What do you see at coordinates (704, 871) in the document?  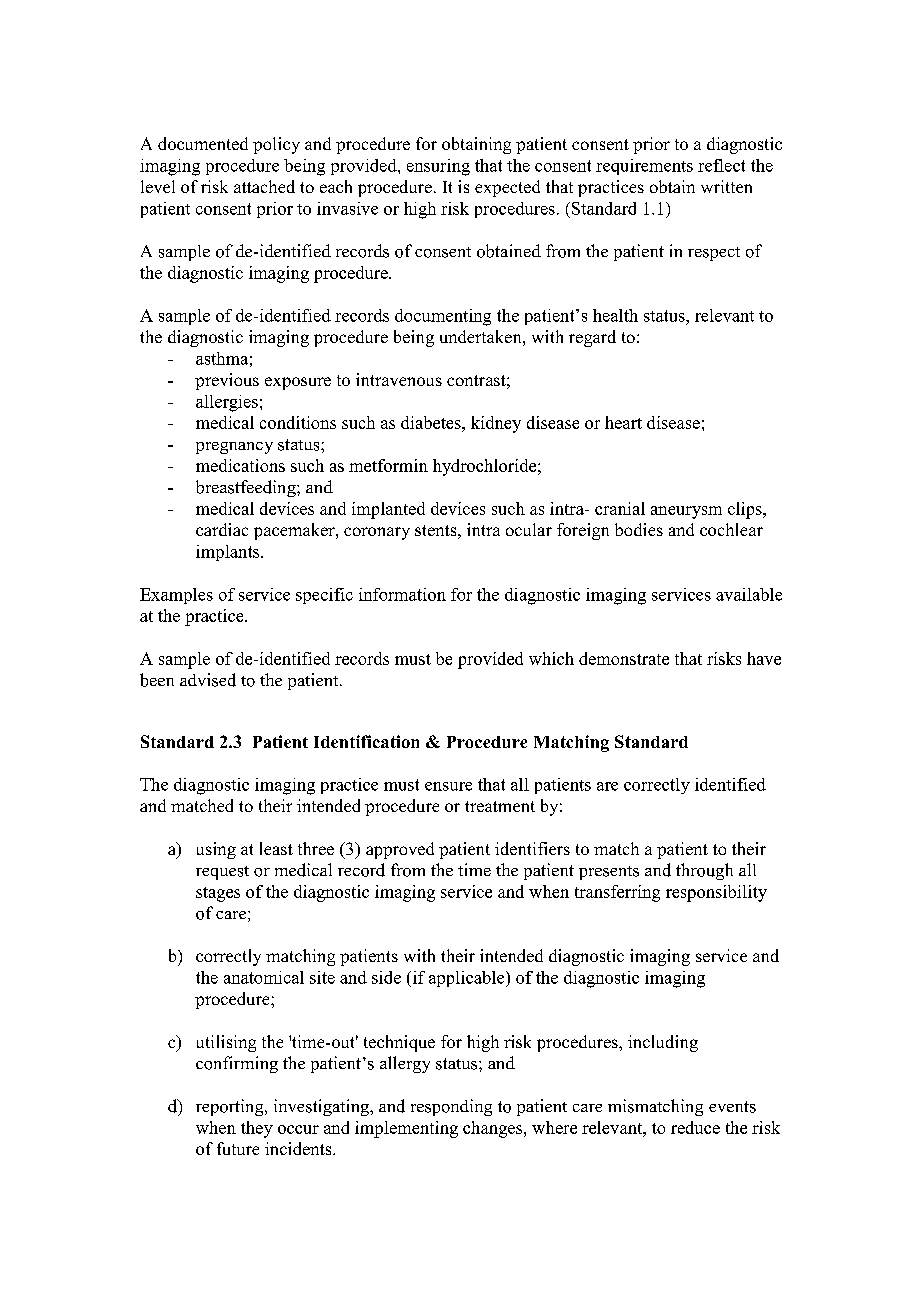 I see `through` at bounding box center [704, 871].
